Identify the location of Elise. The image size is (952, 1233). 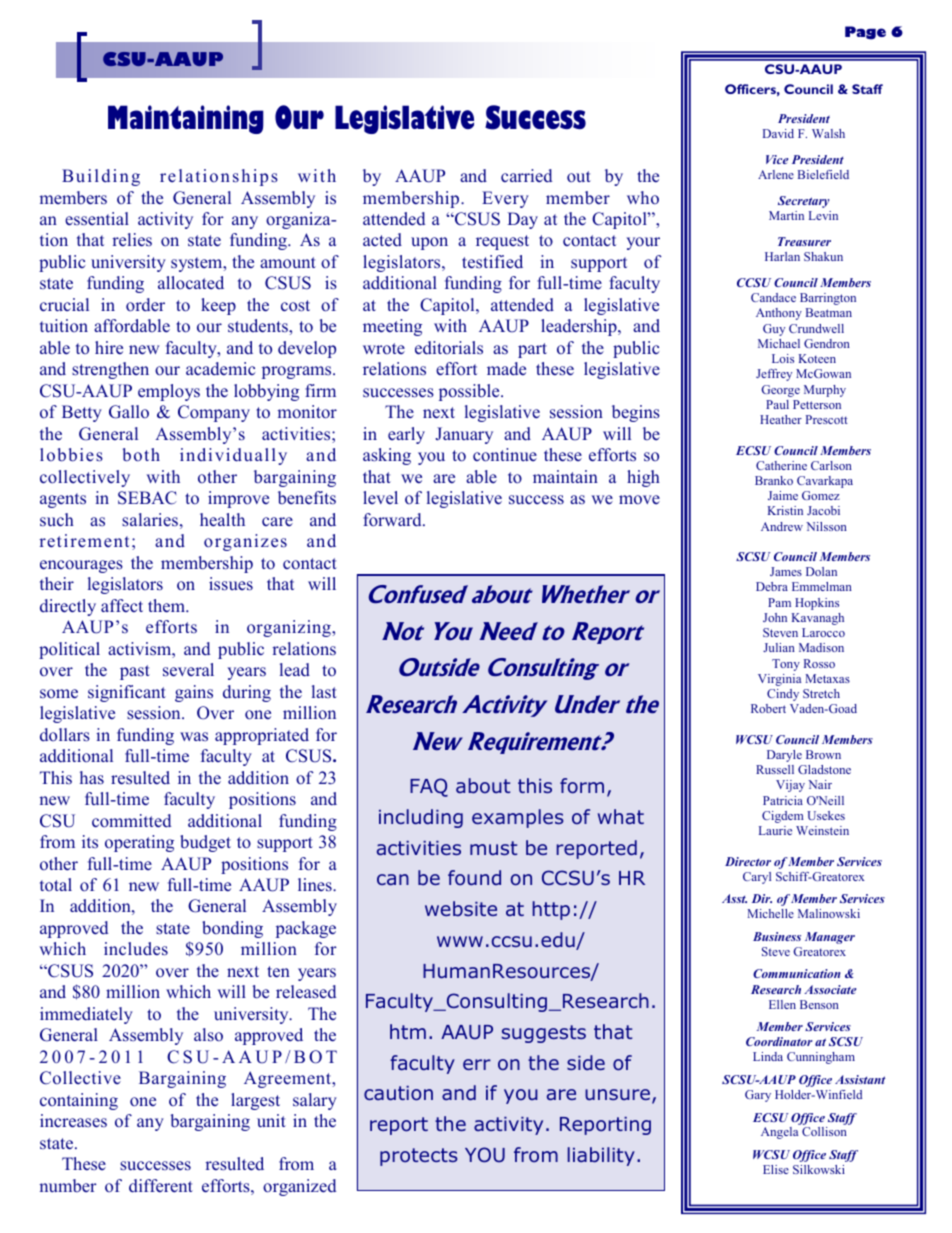
(776, 1169).
